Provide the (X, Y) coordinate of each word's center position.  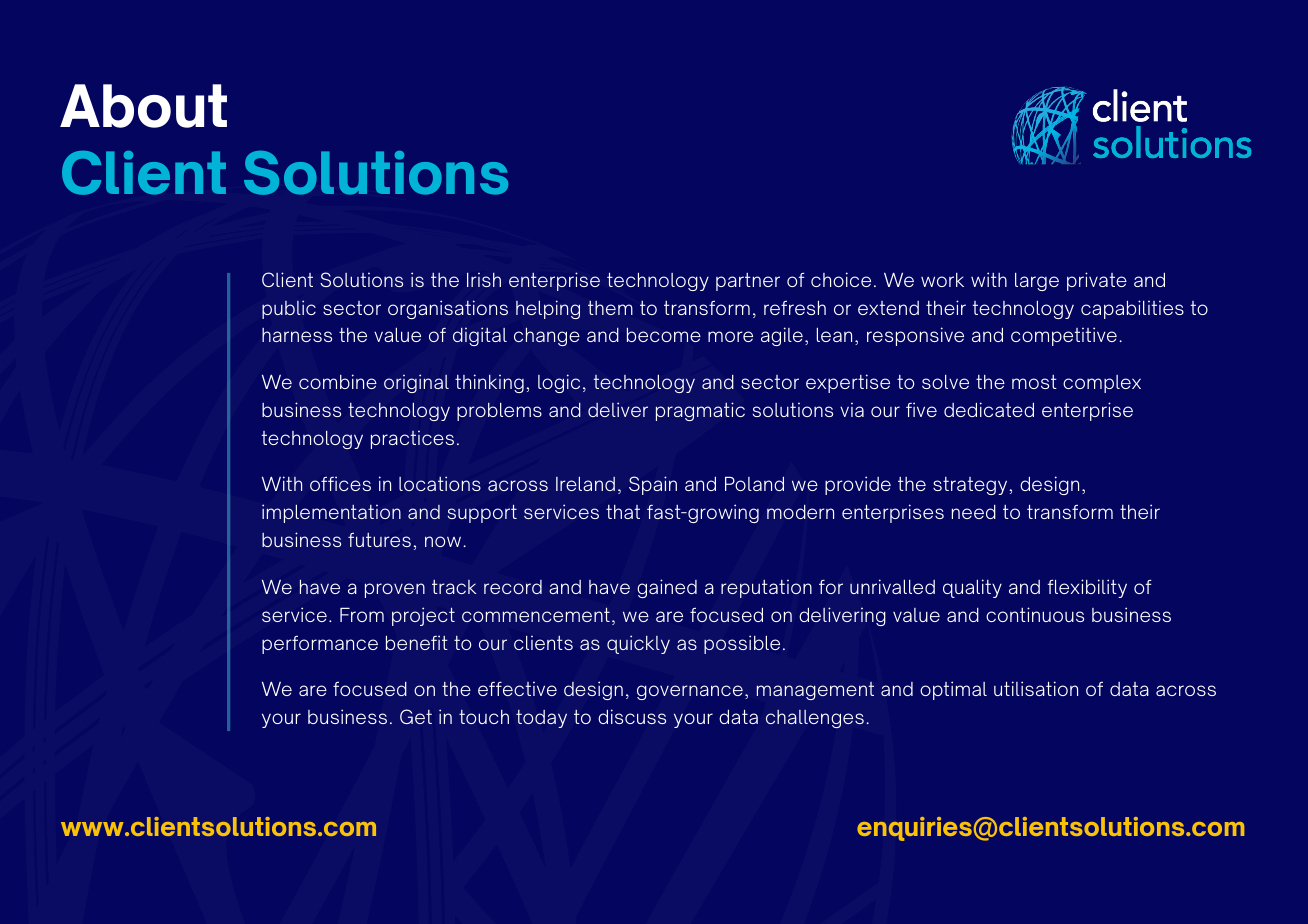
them (610, 308)
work (942, 280)
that (623, 512)
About (143, 106)
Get (416, 716)
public (289, 309)
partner (748, 282)
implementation (331, 513)
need (974, 512)
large (1037, 282)
